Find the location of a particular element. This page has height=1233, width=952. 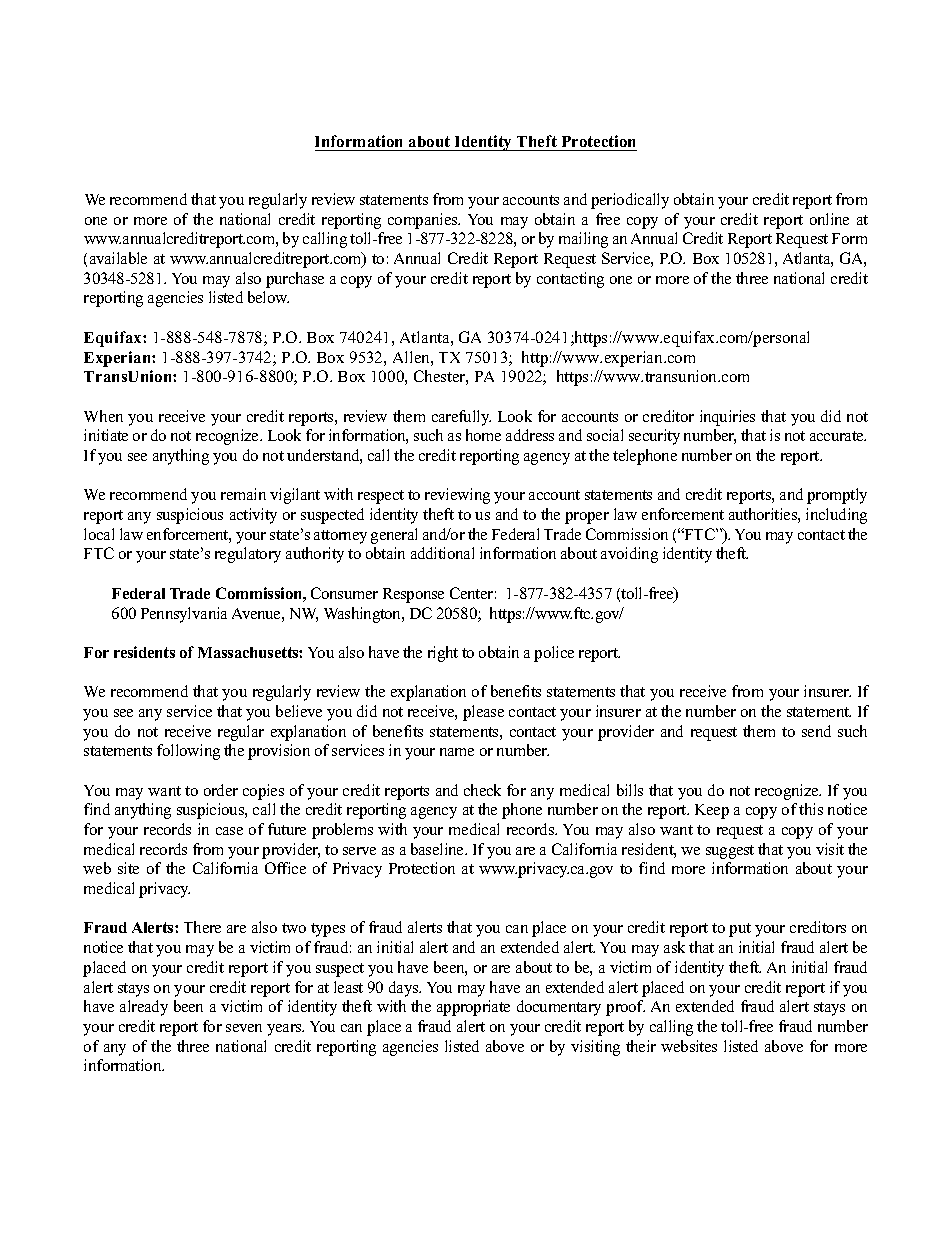

available is located at coordinates (118, 258).
